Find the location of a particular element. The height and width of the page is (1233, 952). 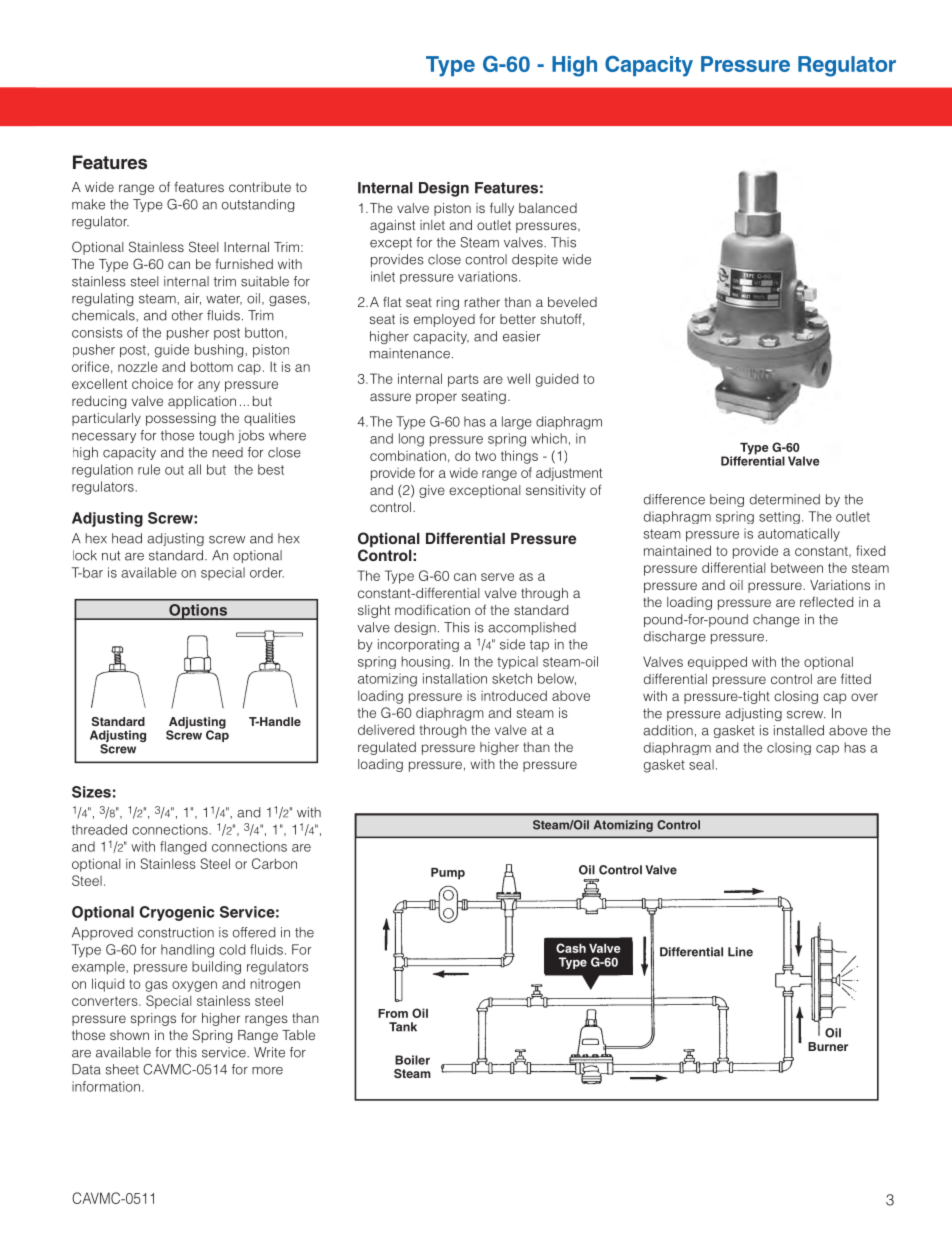

sheet is located at coordinates (122, 1069).
